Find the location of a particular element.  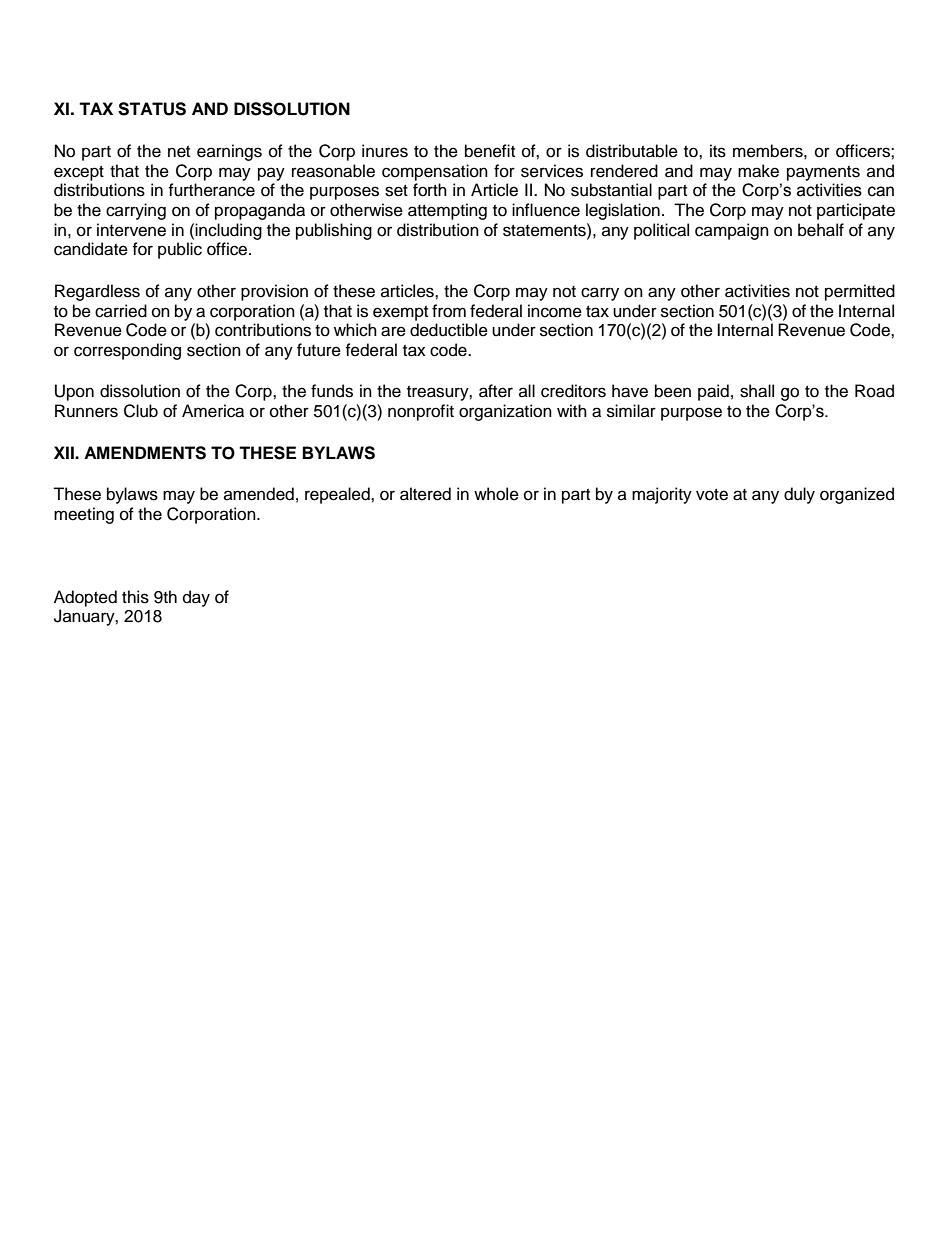

Club is located at coordinates (141, 411).
